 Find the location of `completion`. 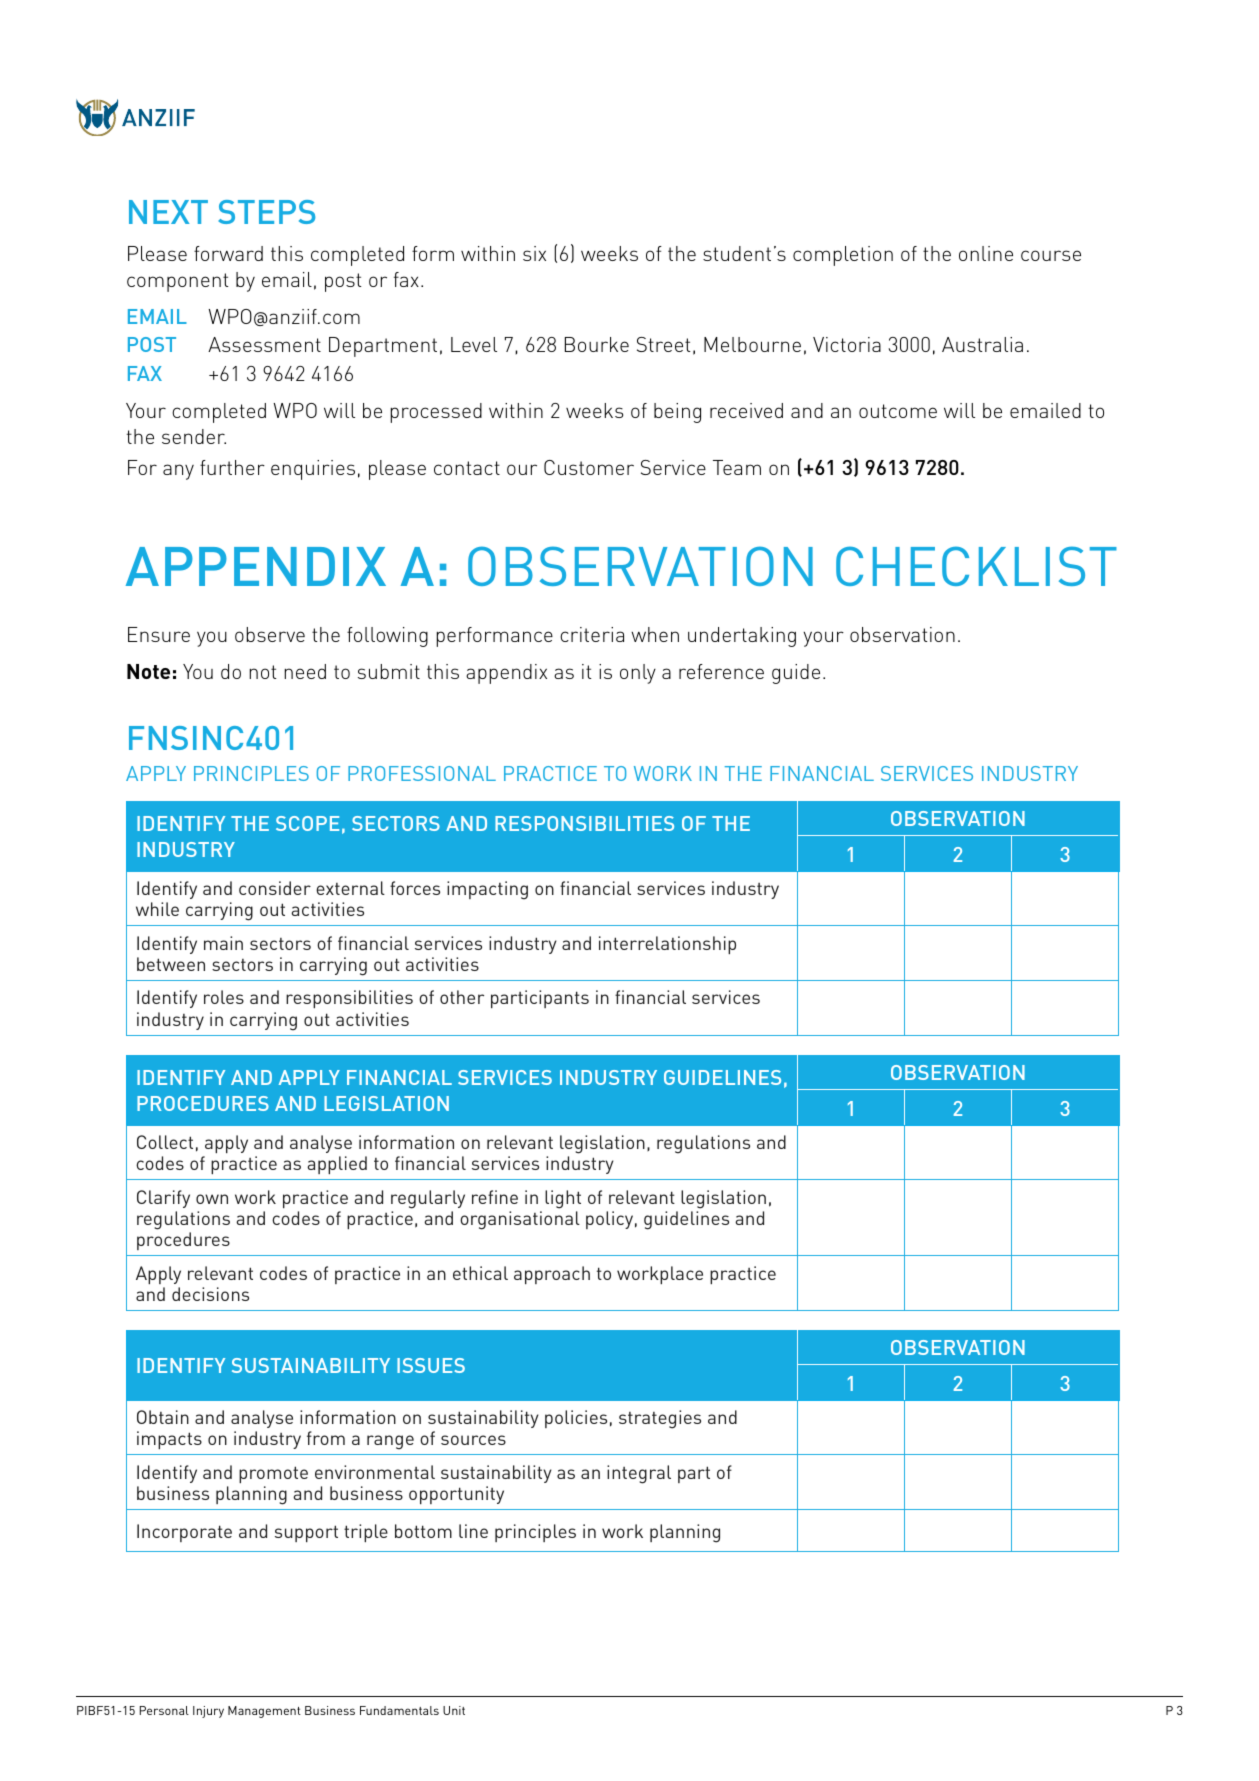

completion is located at coordinates (843, 256).
